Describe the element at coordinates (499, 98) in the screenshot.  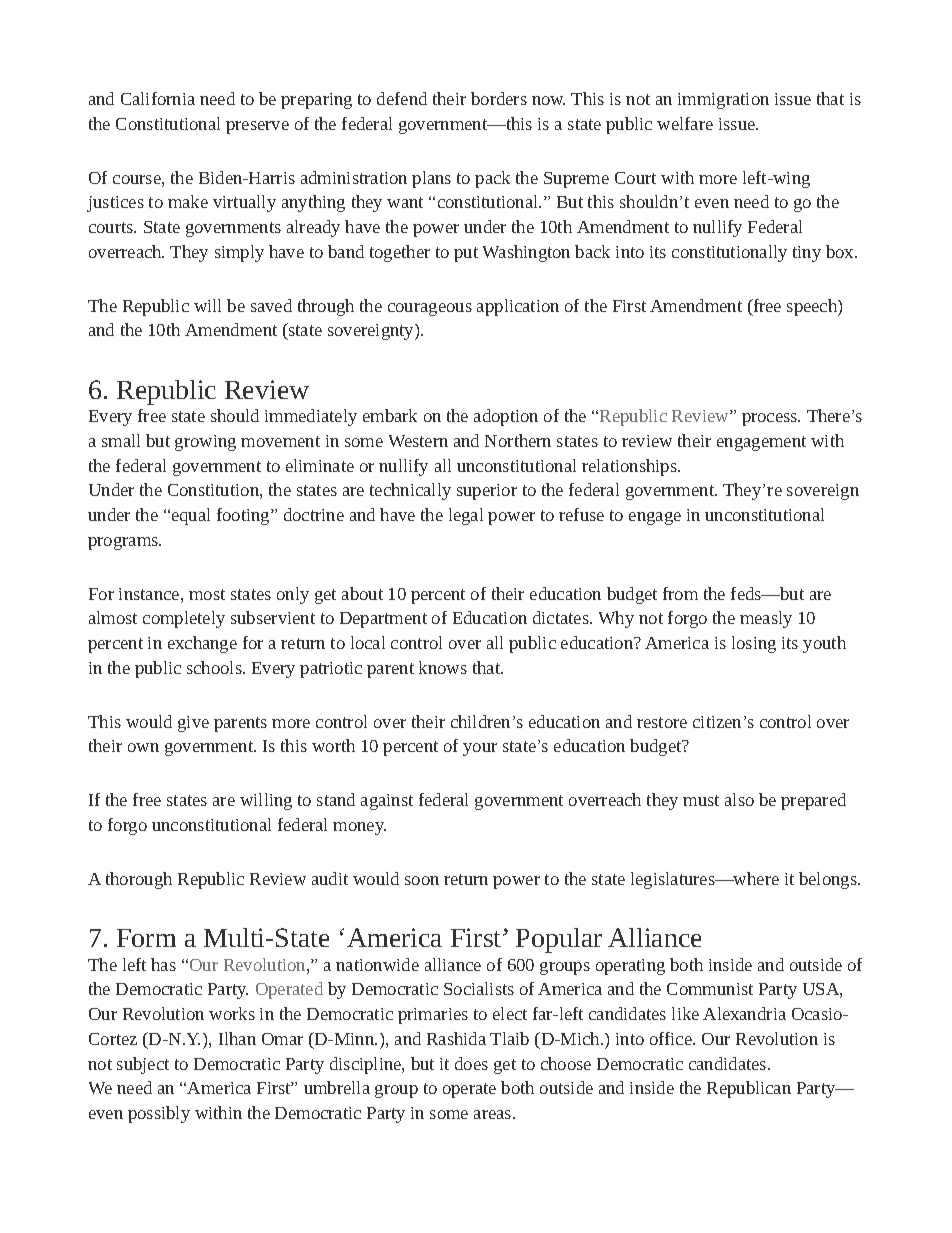
I see `borders` at that location.
